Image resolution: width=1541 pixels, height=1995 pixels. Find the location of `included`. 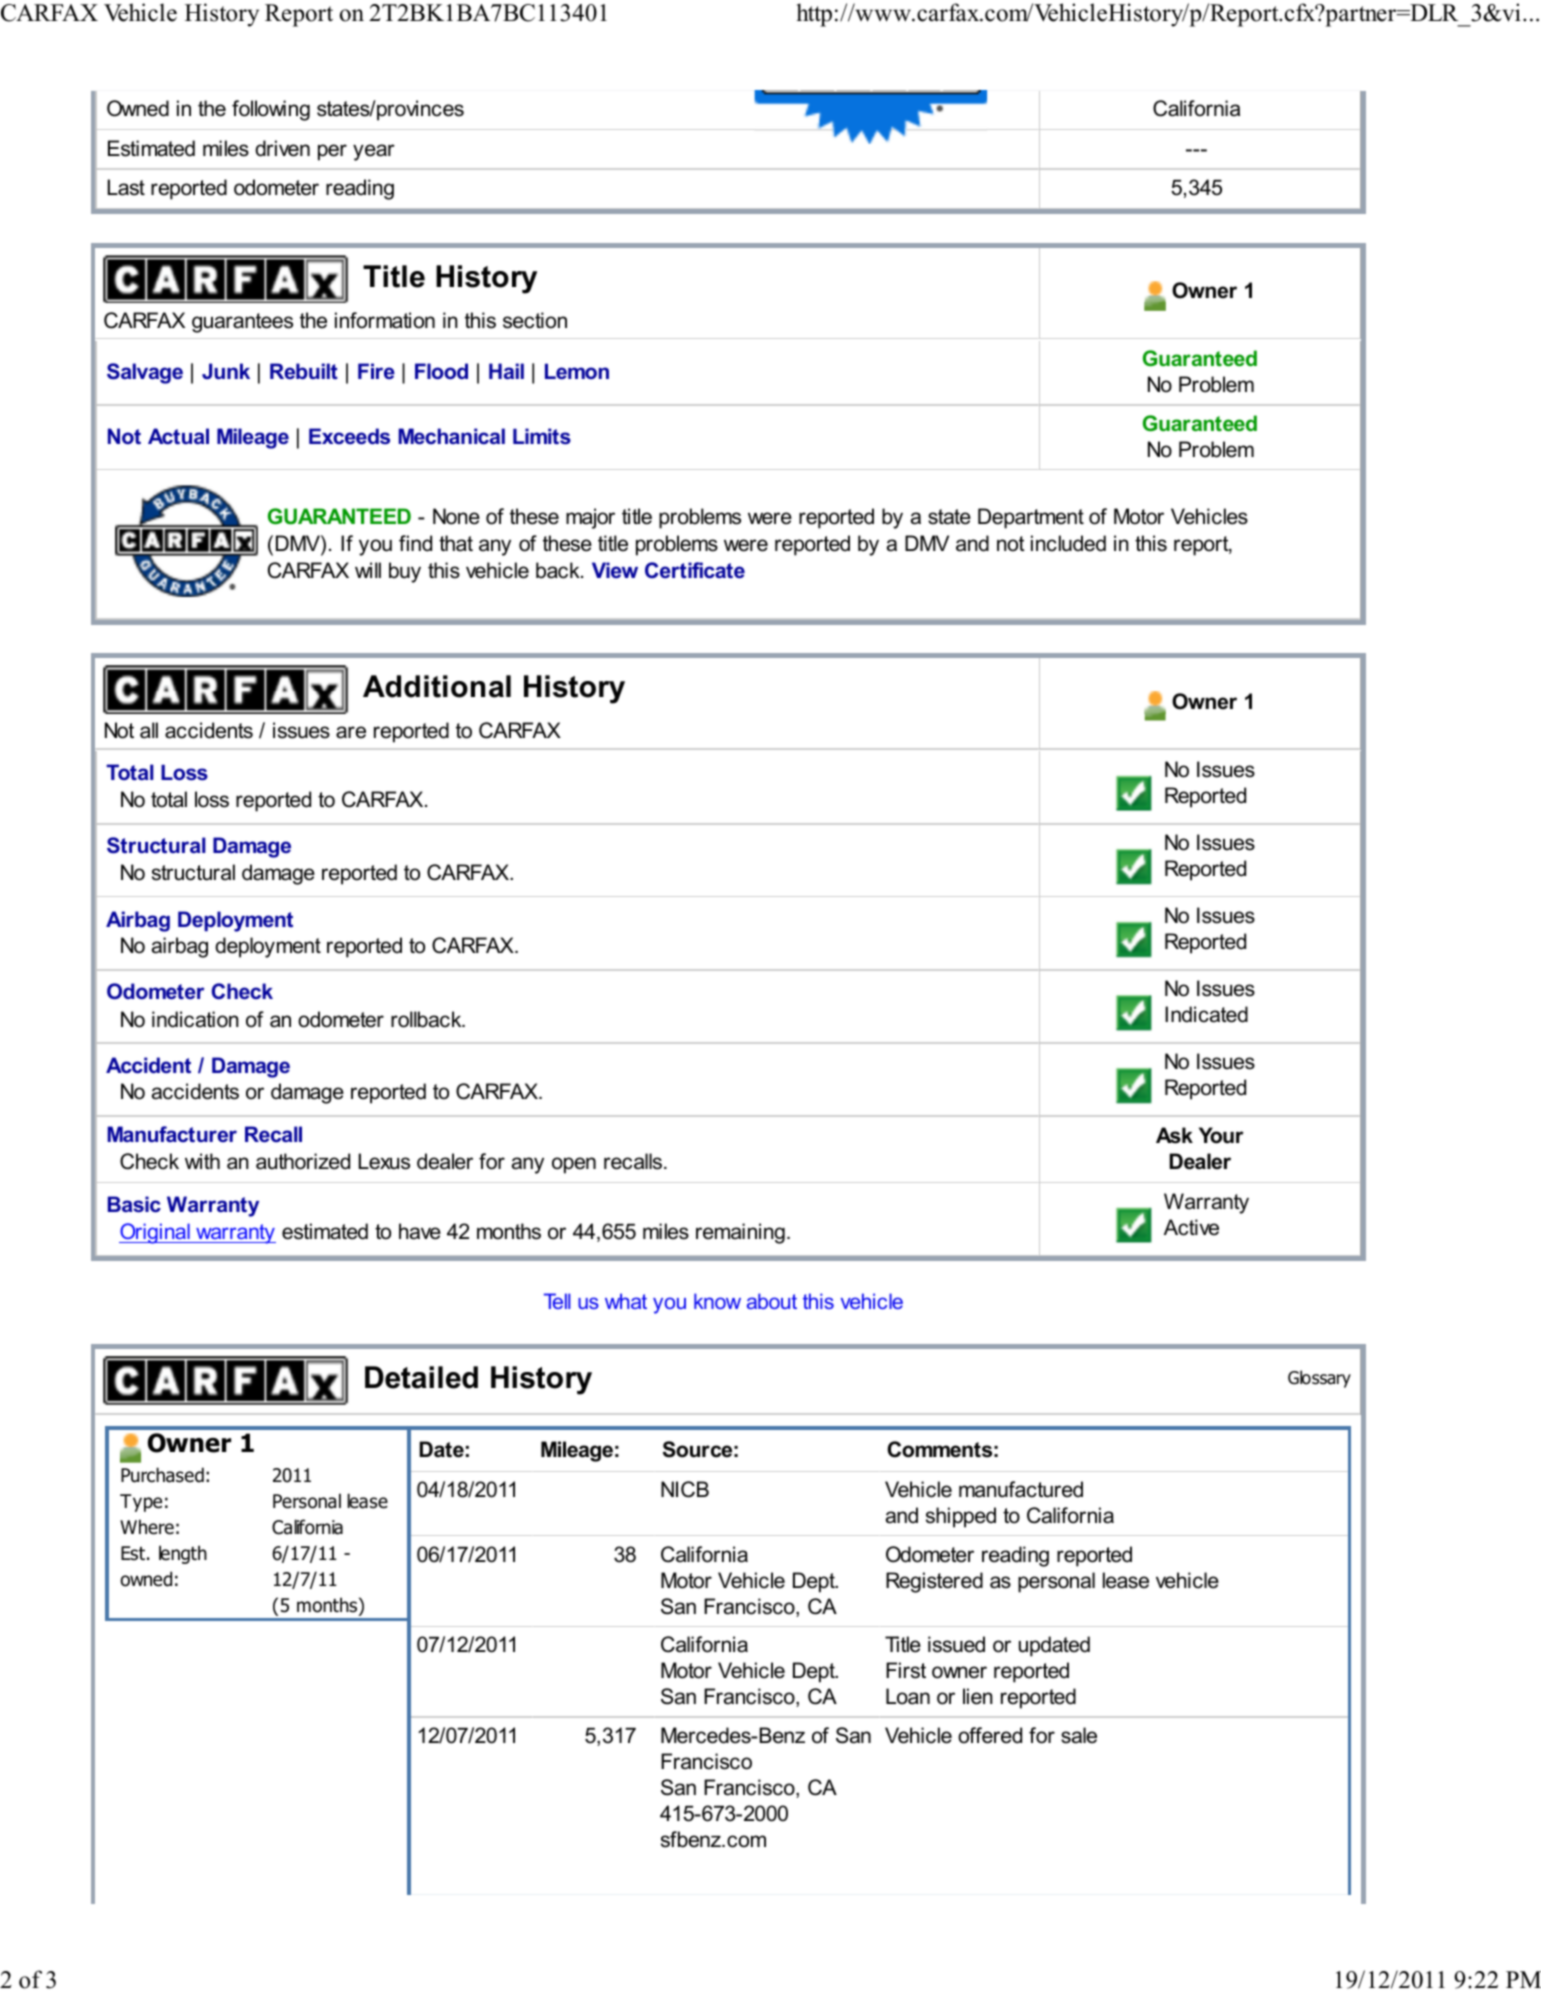

included is located at coordinates (1068, 543).
